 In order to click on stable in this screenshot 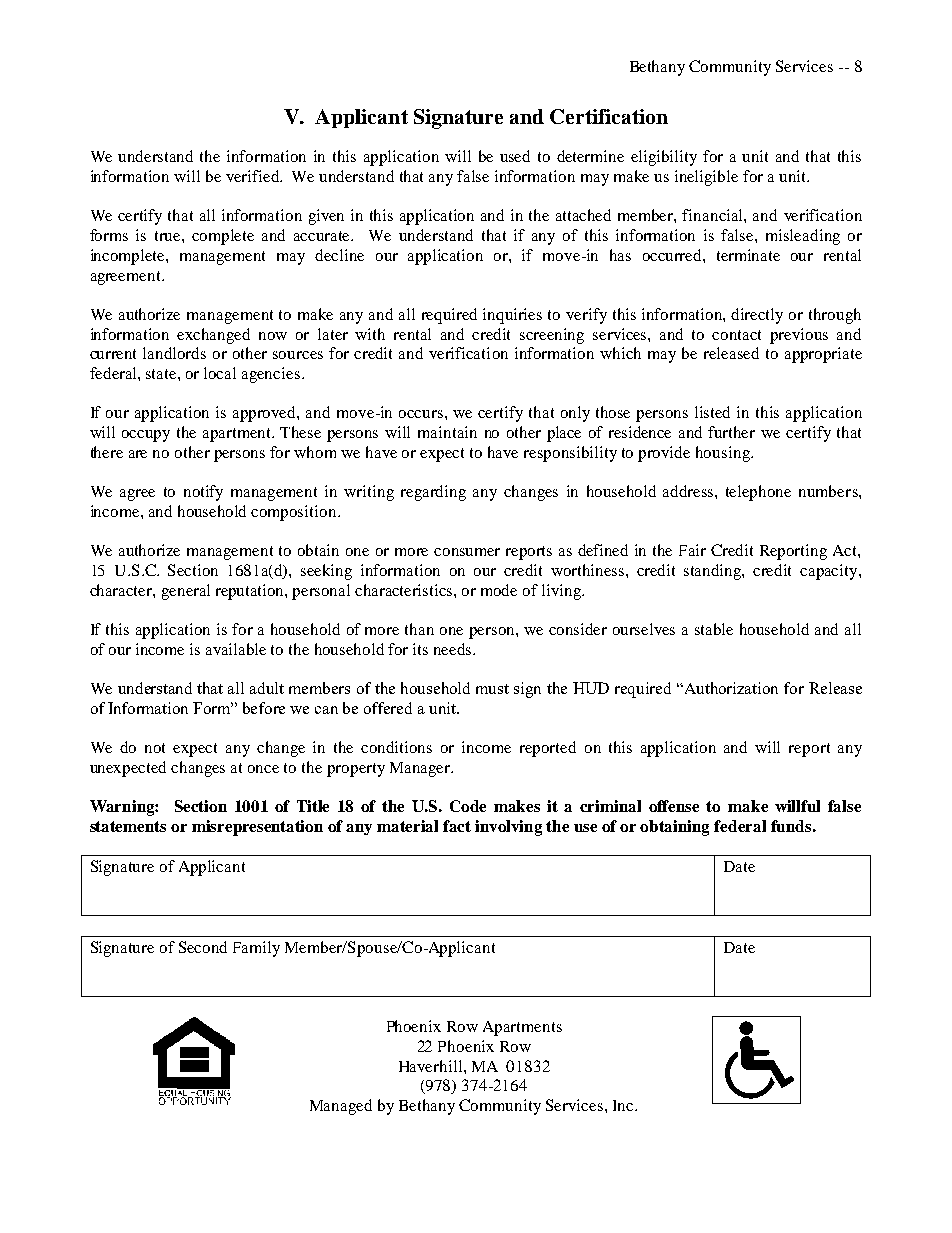, I will do `click(714, 629)`.
